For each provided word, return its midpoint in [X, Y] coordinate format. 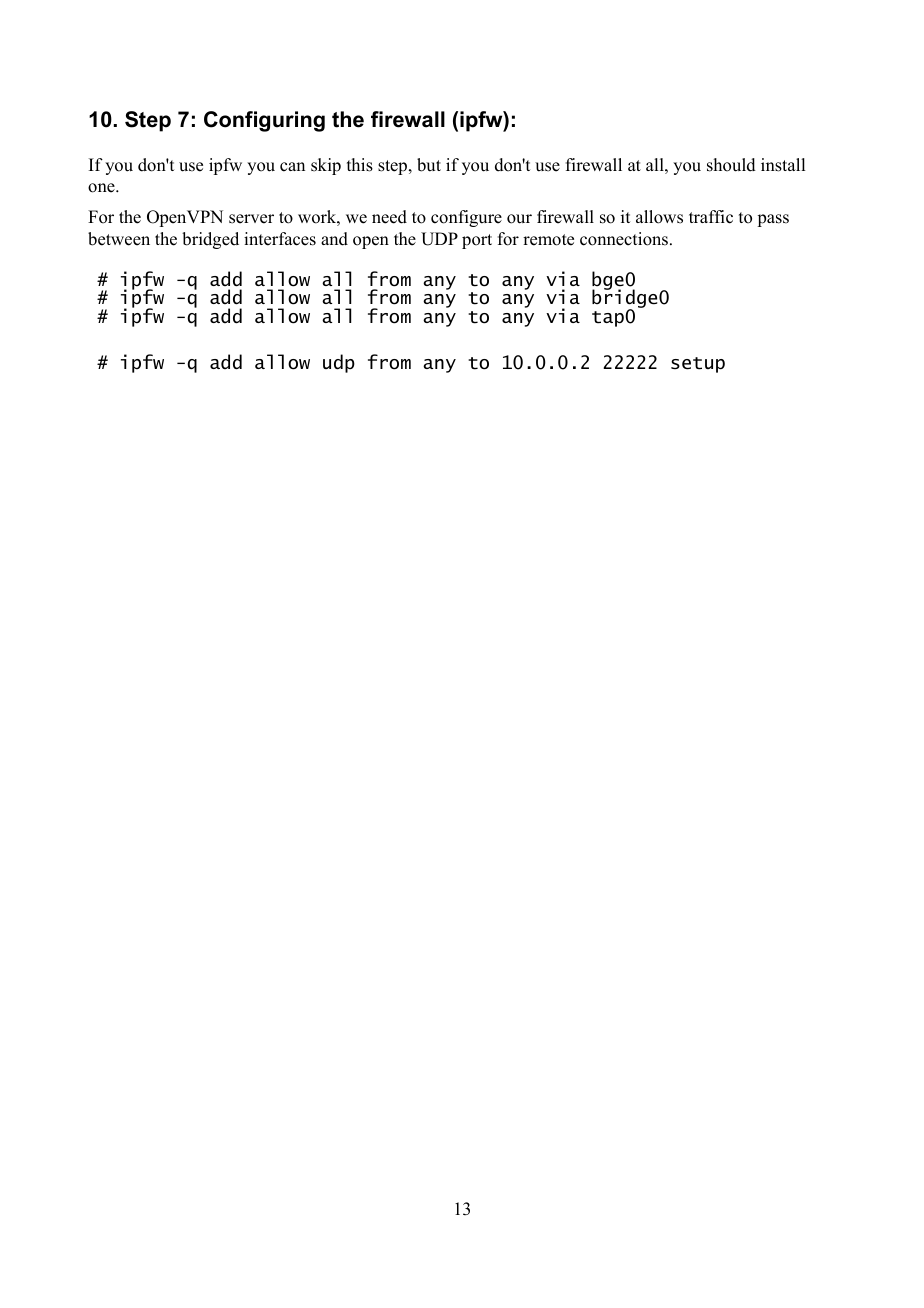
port [477, 241]
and [334, 239]
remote [548, 240]
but [429, 165]
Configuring [264, 121]
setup [698, 365]
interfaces [280, 239]
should [731, 165]
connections [624, 239]
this [360, 165]
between [119, 239]
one [102, 188]
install [783, 165]
